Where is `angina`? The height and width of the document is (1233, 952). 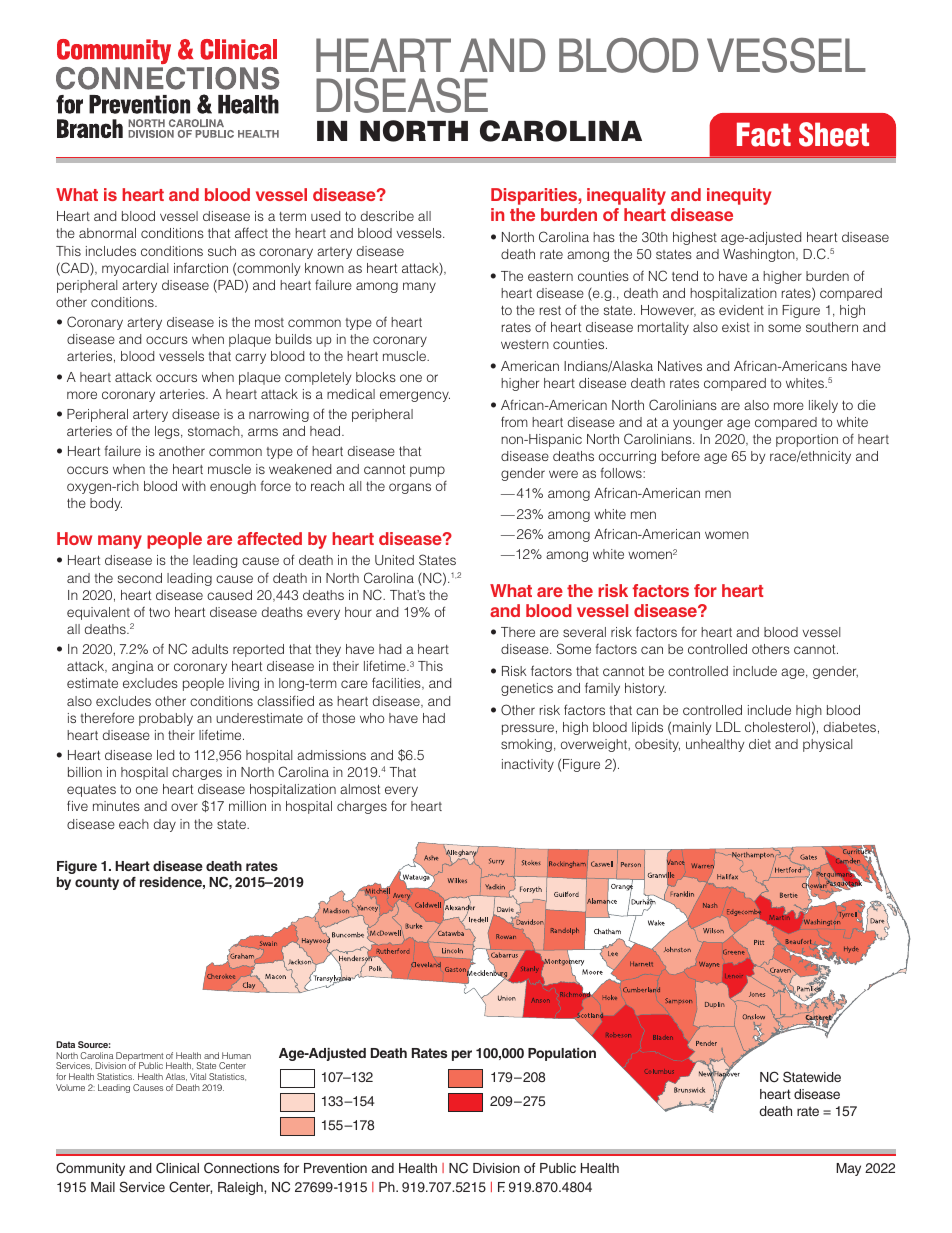 angina is located at coordinates (133, 667).
